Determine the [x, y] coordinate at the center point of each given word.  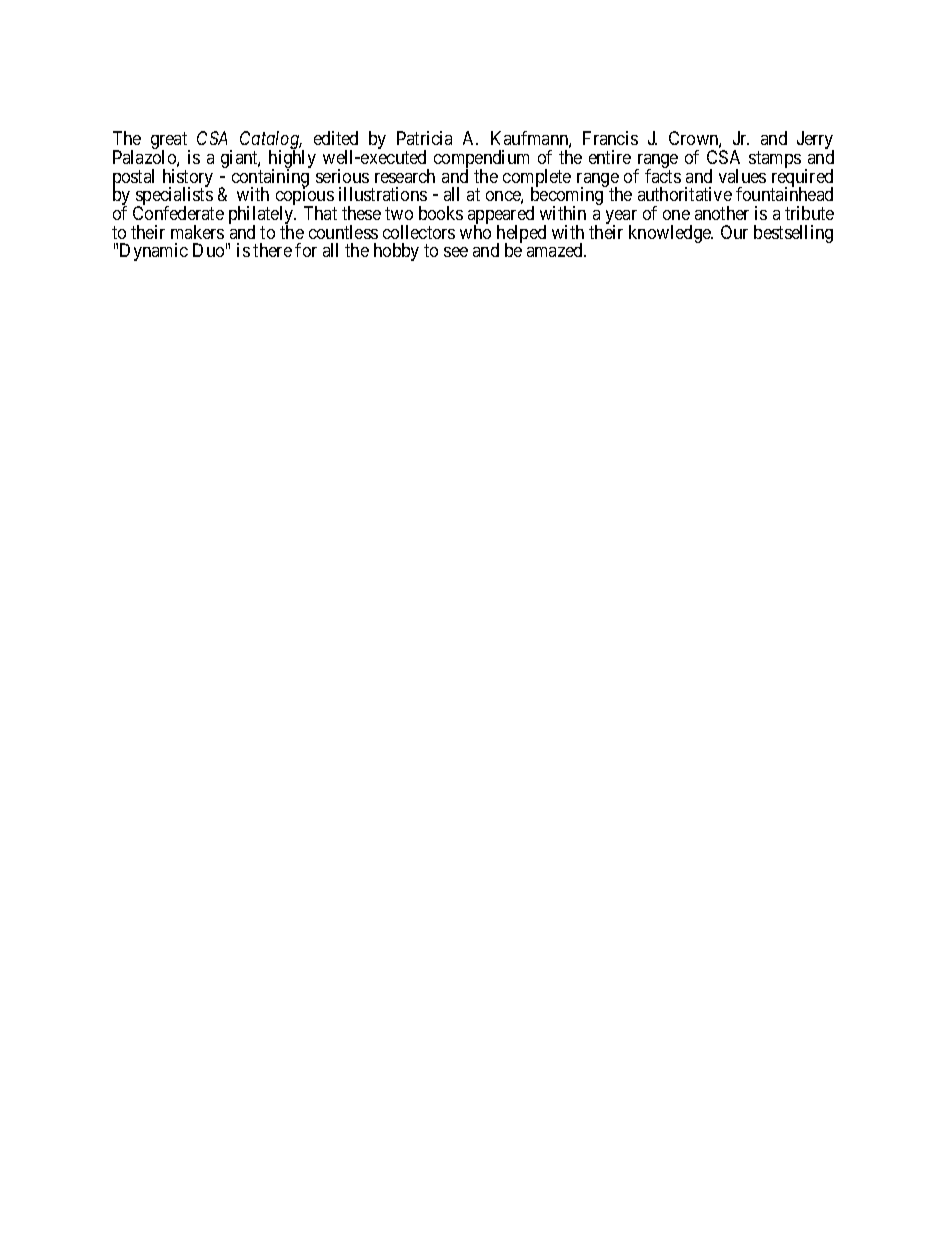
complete [537, 179]
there [272, 250]
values [742, 176]
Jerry [815, 141]
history [188, 179]
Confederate [178, 213]
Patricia [424, 138]
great [170, 142]
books [441, 213]
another [722, 213]
